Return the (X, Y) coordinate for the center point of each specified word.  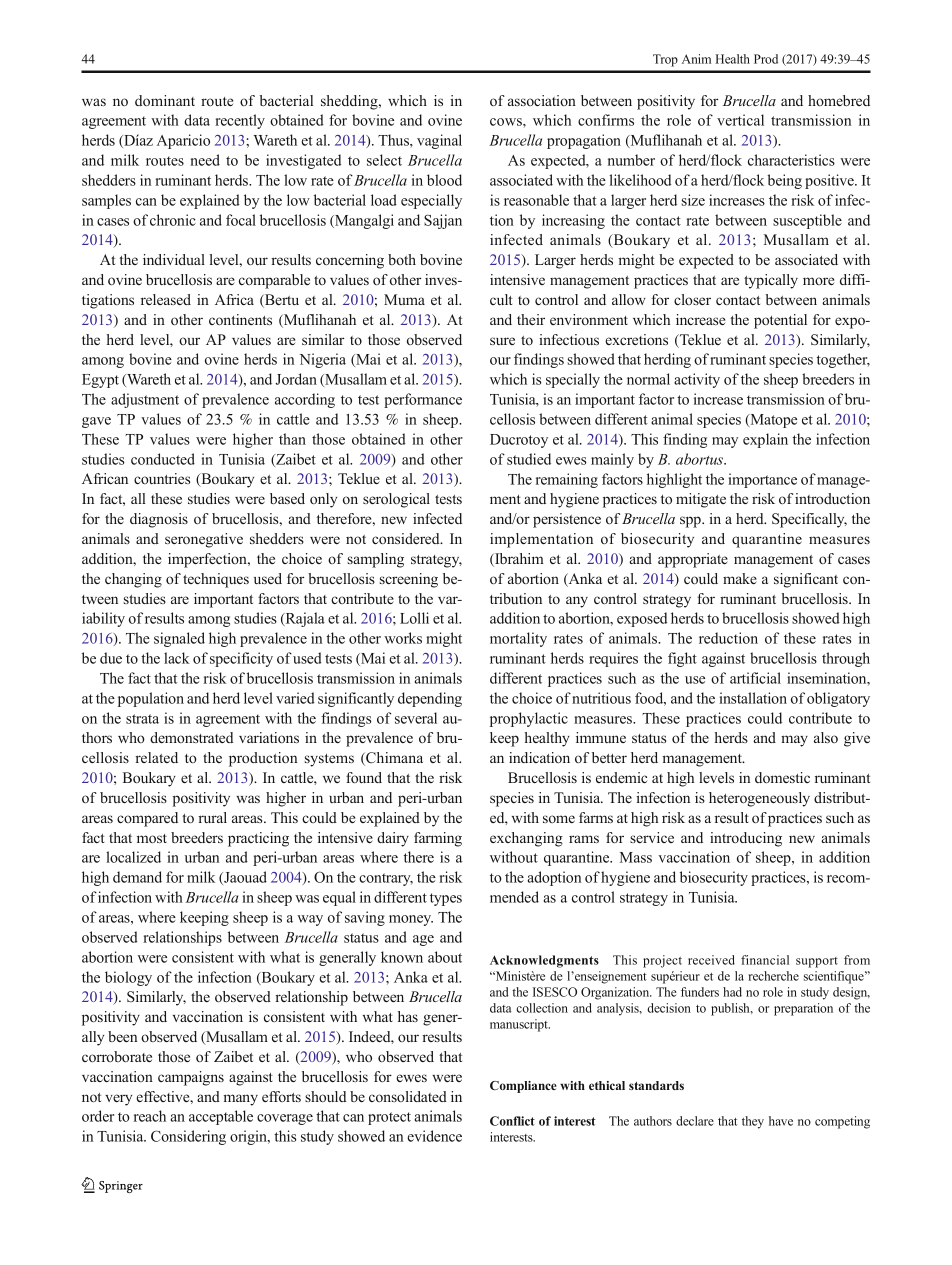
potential (780, 321)
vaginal (439, 141)
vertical (740, 120)
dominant (165, 100)
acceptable (221, 1117)
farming (438, 839)
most (152, 838)
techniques (216, 580)
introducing (746, 839)
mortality (518, 639)
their (531, 319)
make (740, 578)
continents (240, 319)
